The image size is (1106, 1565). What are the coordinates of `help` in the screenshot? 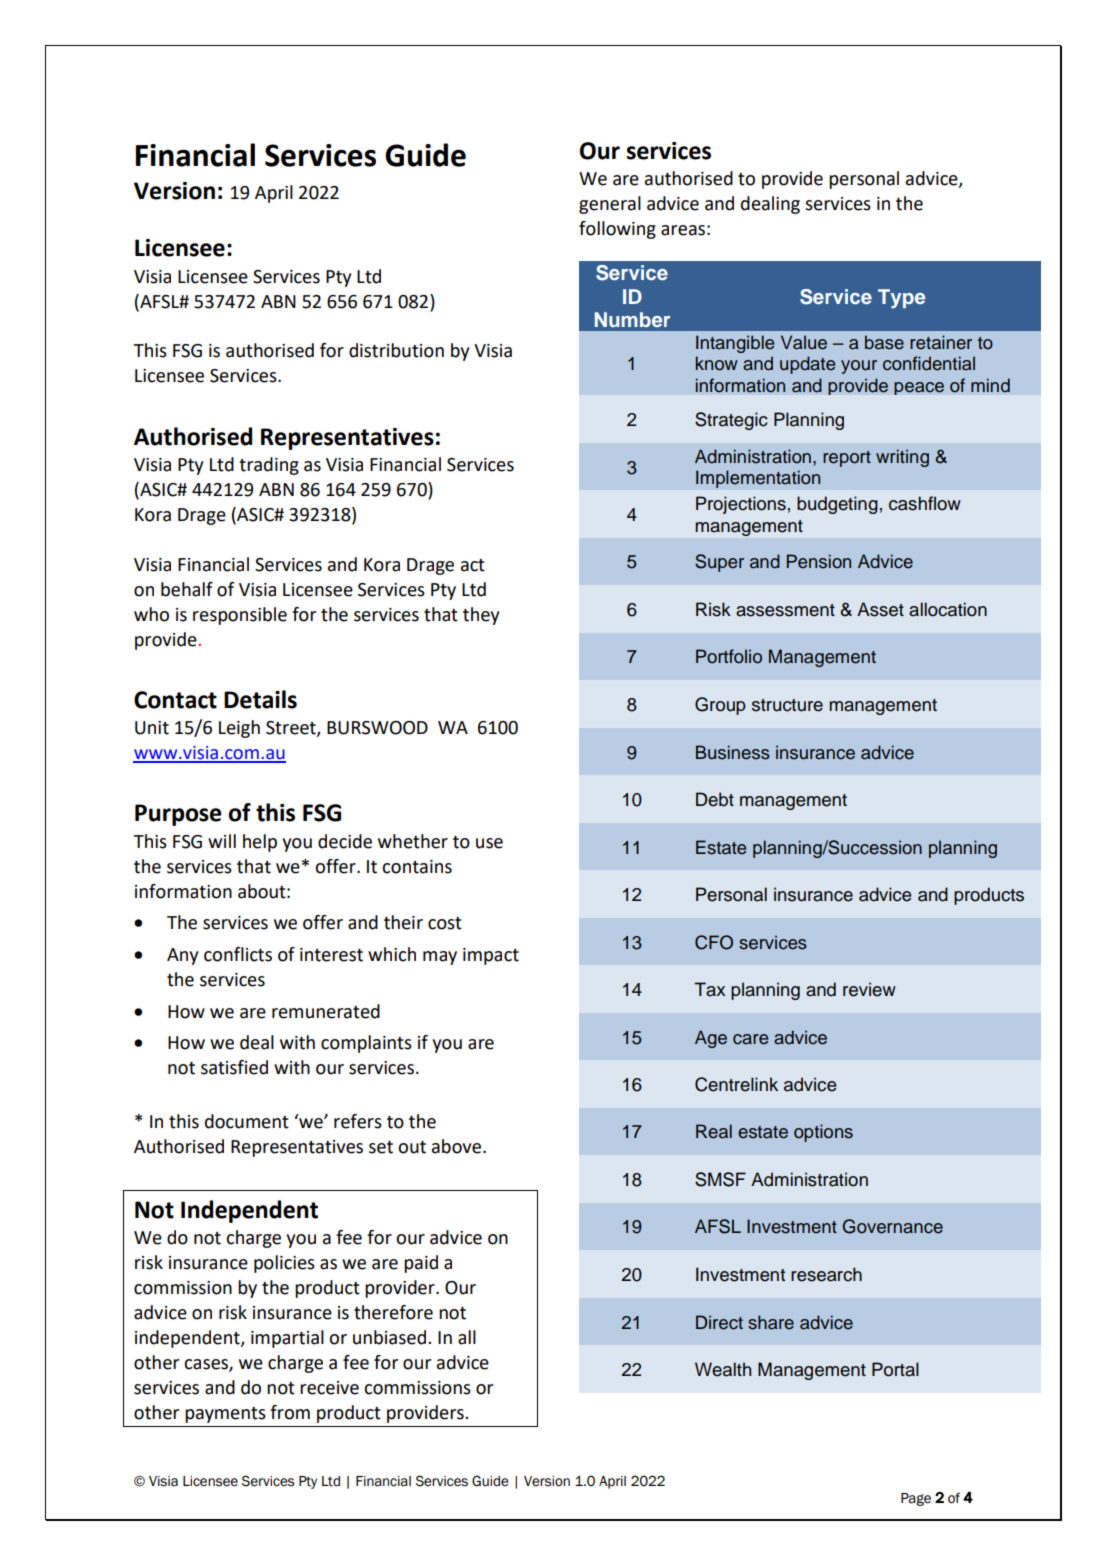 It's located at (260, 843).
